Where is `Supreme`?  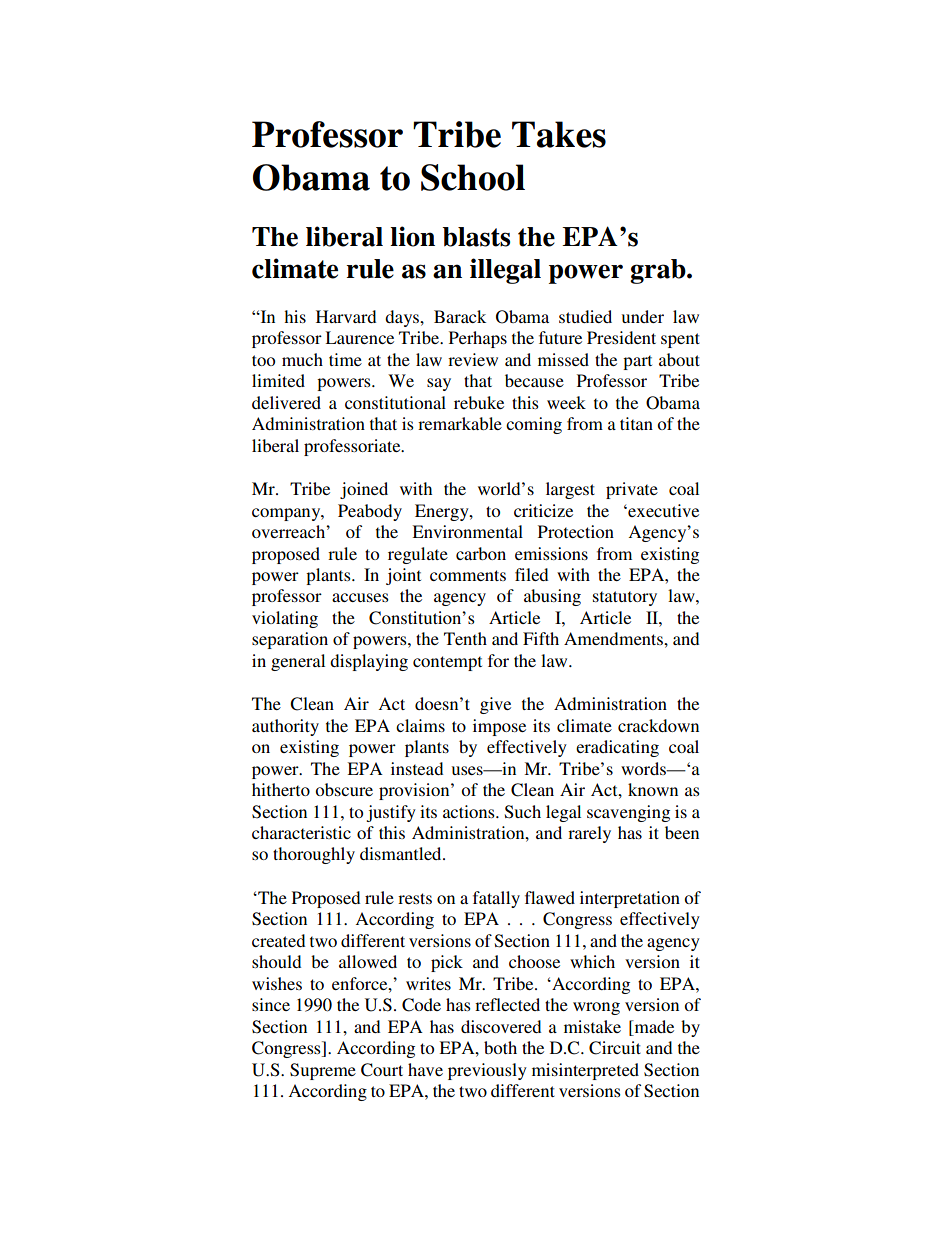
Supreme is located at coordinates (323, 1071).
